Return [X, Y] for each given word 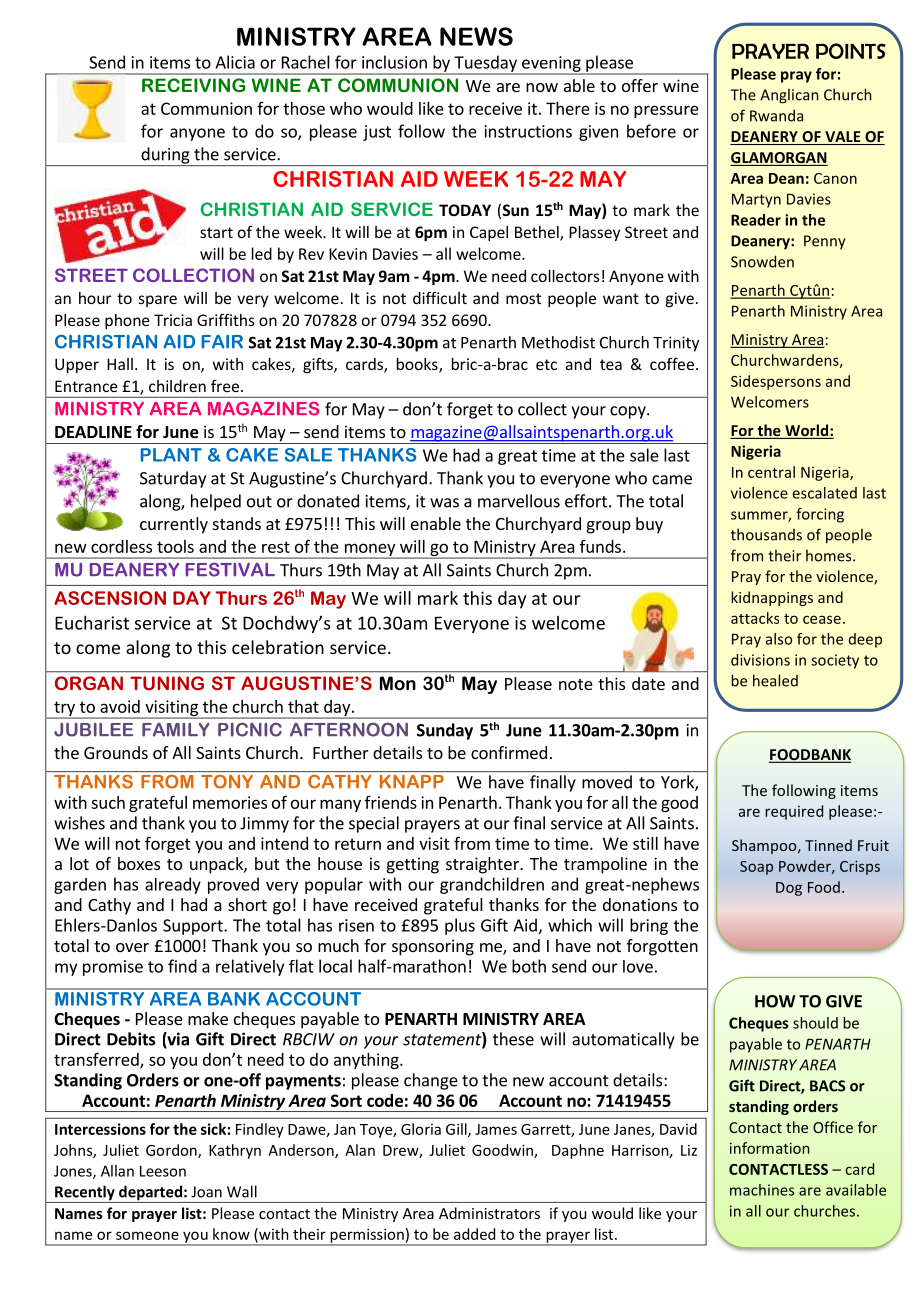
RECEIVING [193, 85]
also [779, 639]
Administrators [489, 1213]
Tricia [173, 320]
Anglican [789, 96]
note [576, 684]
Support [194, 927]
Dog [789, 889]
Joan [206, 1192]
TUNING [167, 683]
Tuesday [485, 64]
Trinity [676, 344]
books [418, 365]
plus [460, 926]
